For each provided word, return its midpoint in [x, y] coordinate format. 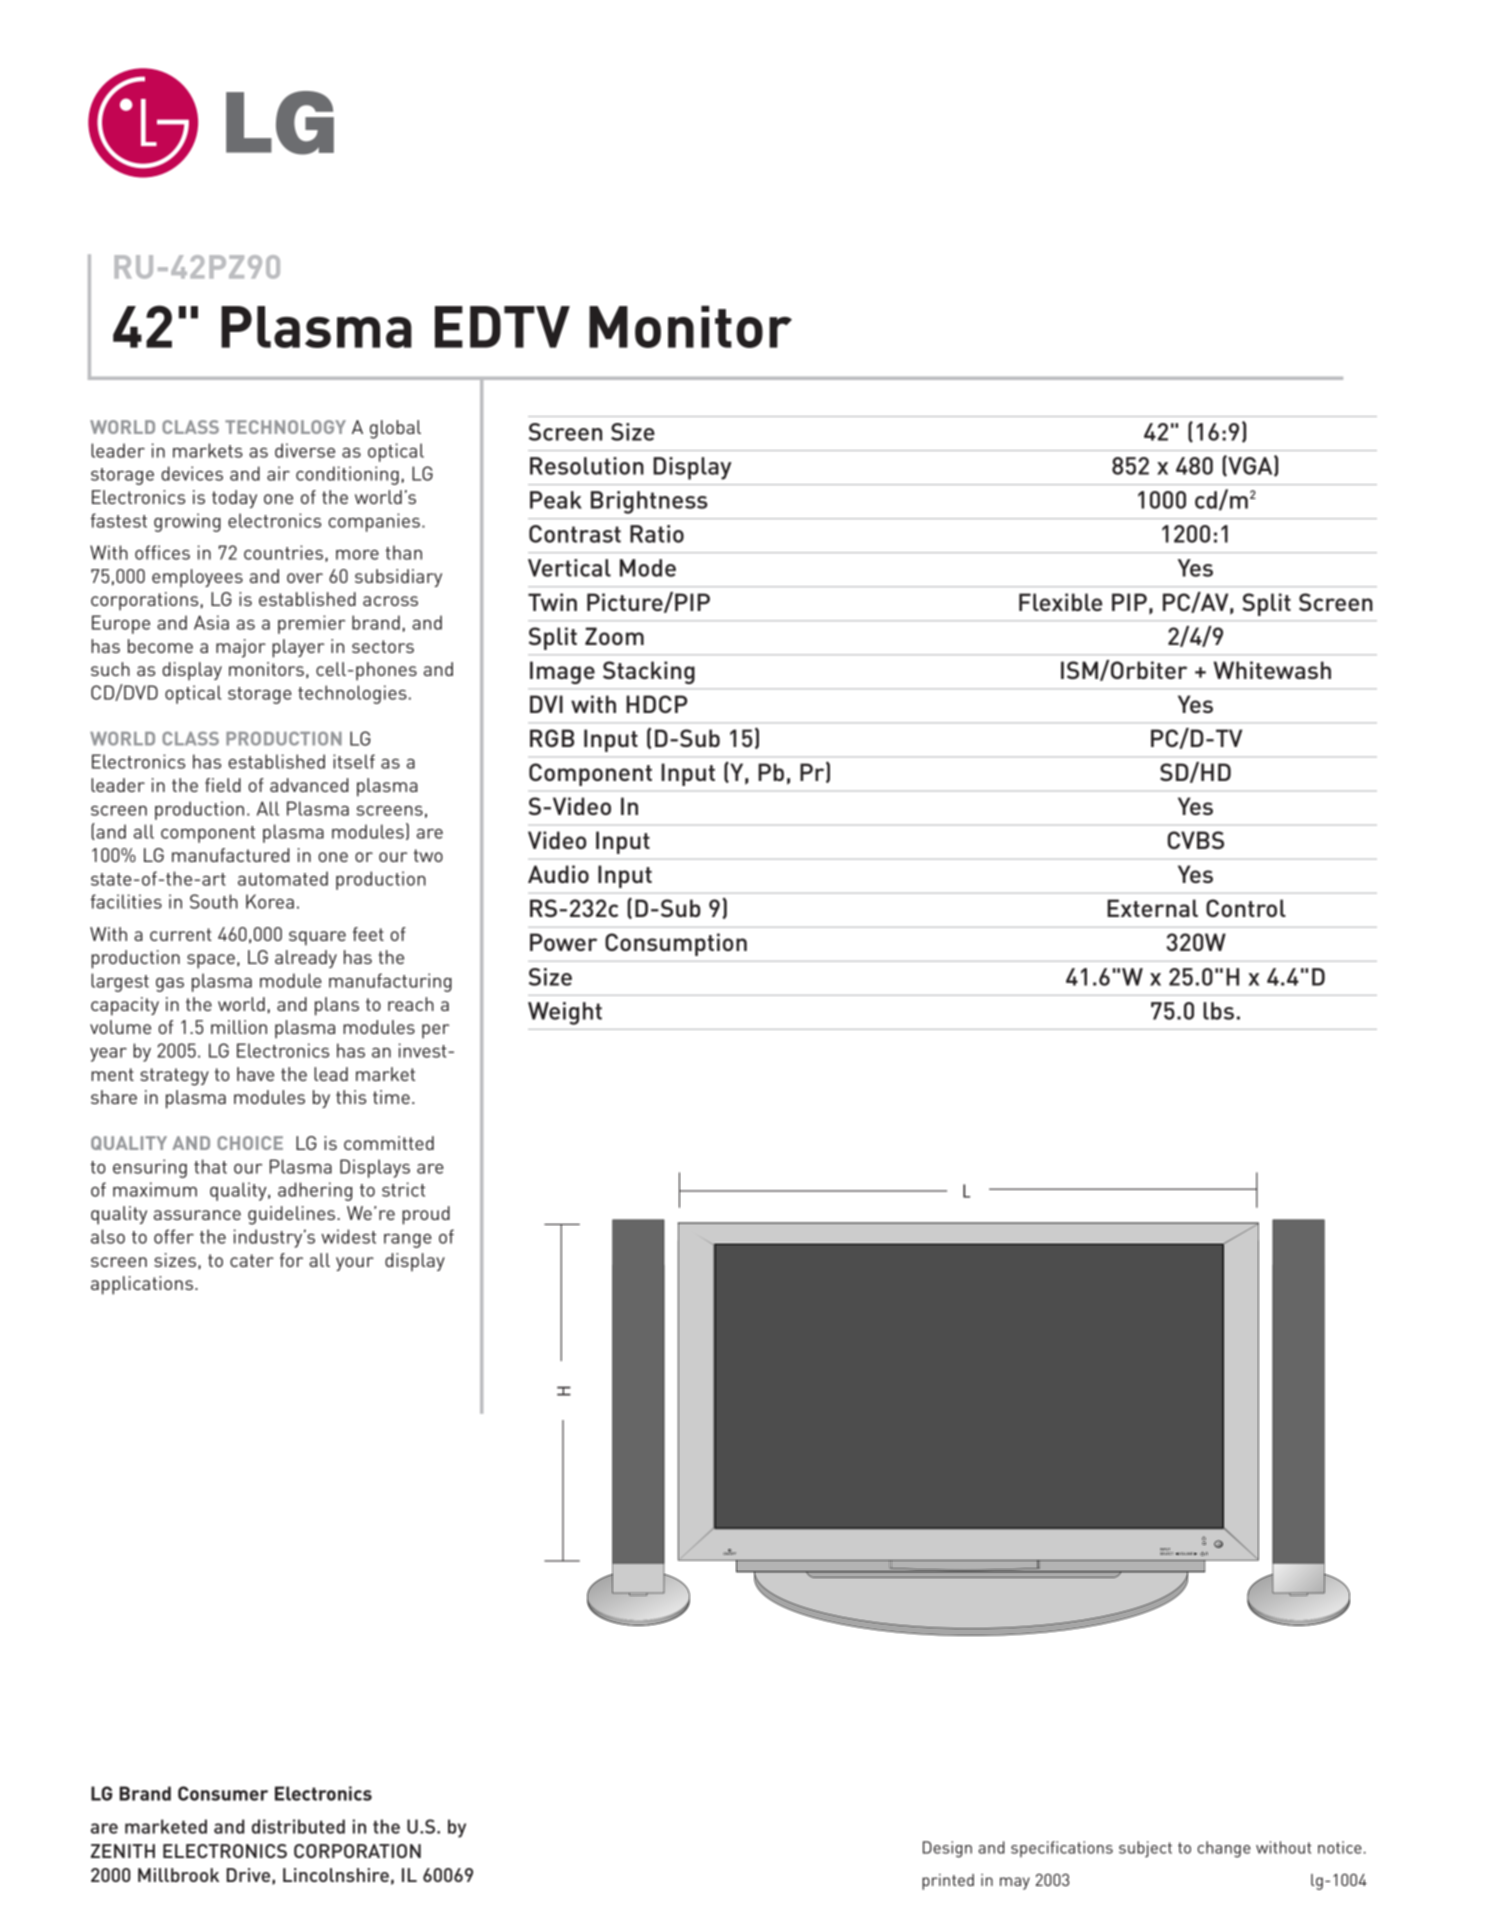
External [1152, 908]
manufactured [230, 855]
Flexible [1060, 602]
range [408, 1241]
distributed [298, 1826]
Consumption [676, 944]
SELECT [1168, 1553]
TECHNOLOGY [285, 427]
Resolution [587, 466]
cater [252, 1260]
